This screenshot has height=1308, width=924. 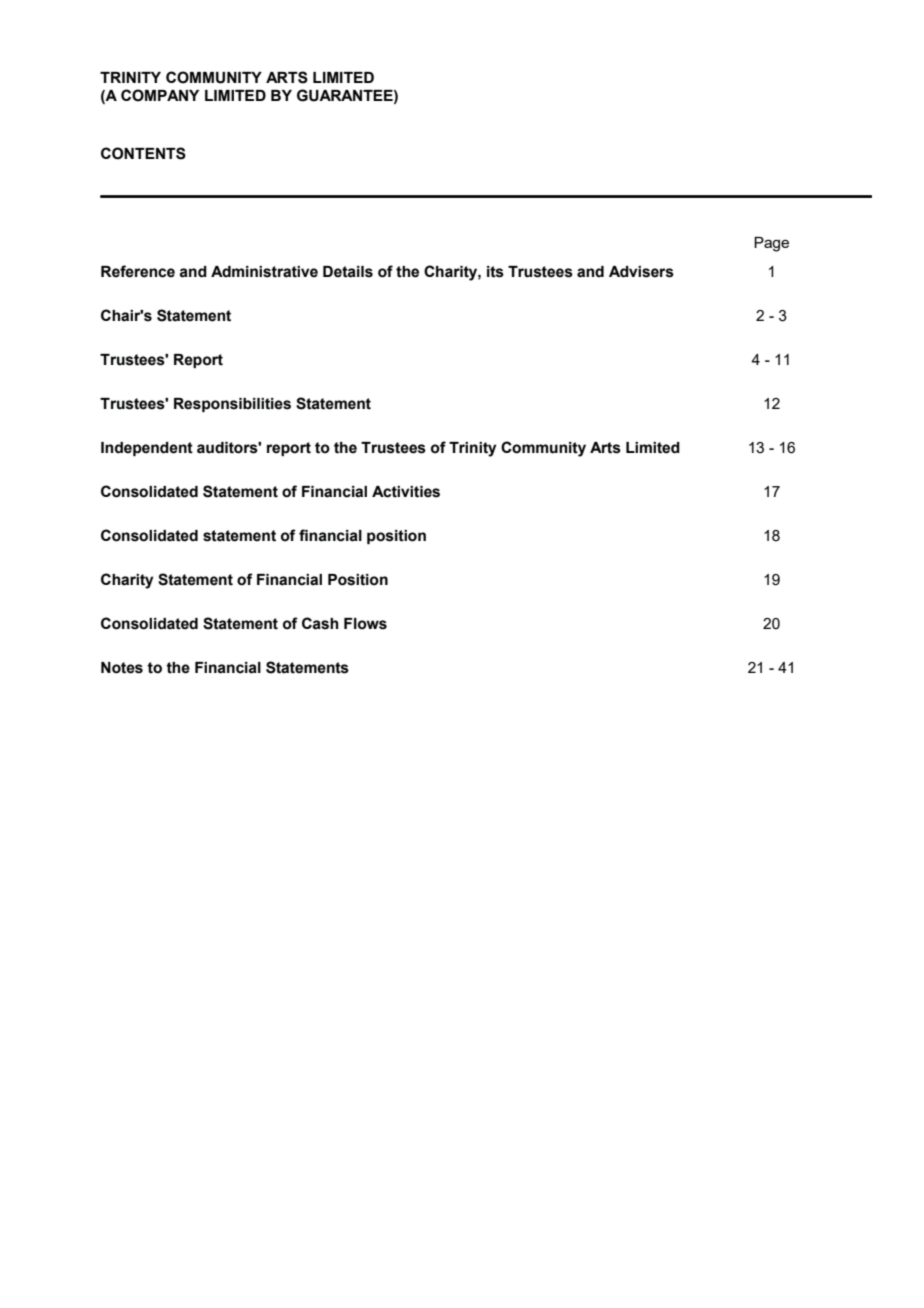 What do you see at coordinates (320, 623) in the screenshot?
I see `Cash` at bounding box center [320, 623].
